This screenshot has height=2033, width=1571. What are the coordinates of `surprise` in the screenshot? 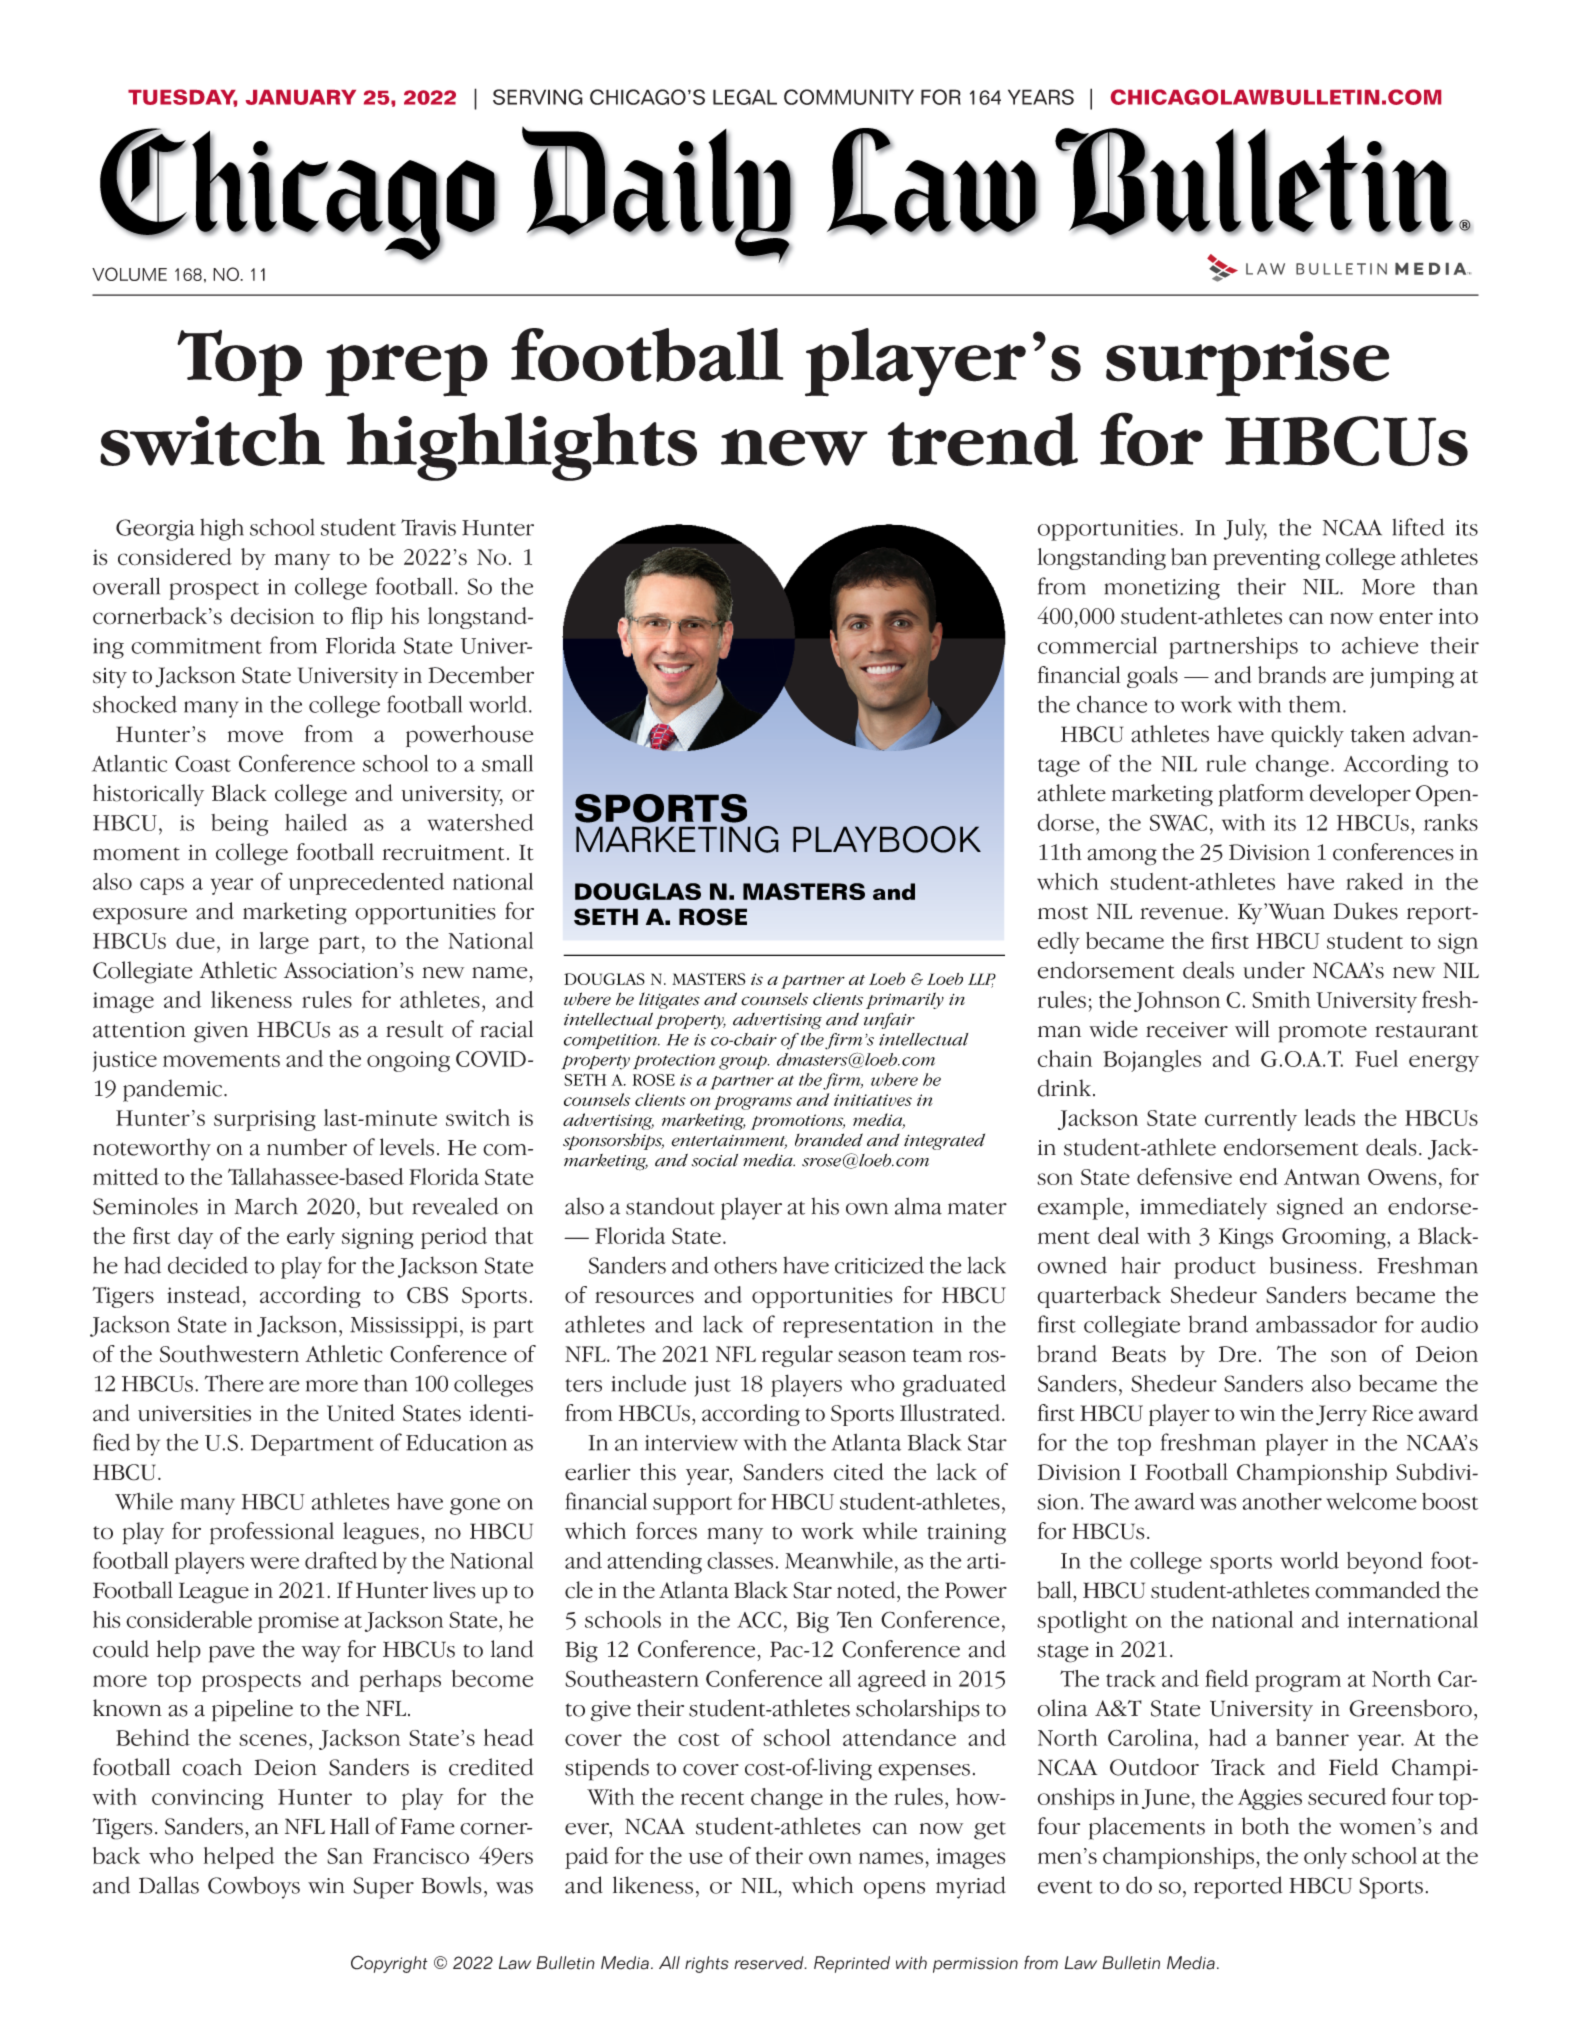 It's located at (1247, 364).
